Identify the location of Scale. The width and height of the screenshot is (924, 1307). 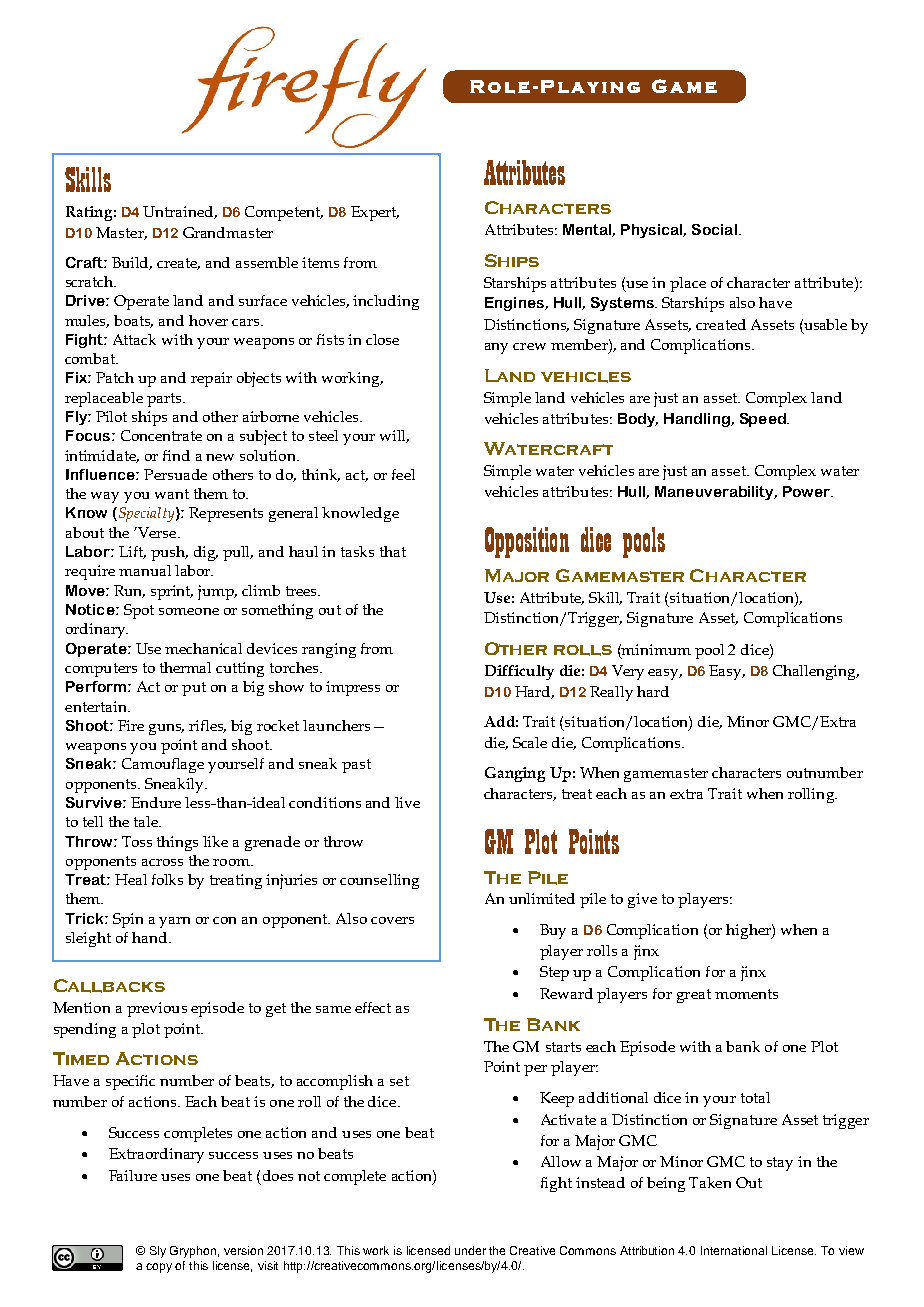
(530, 742).
